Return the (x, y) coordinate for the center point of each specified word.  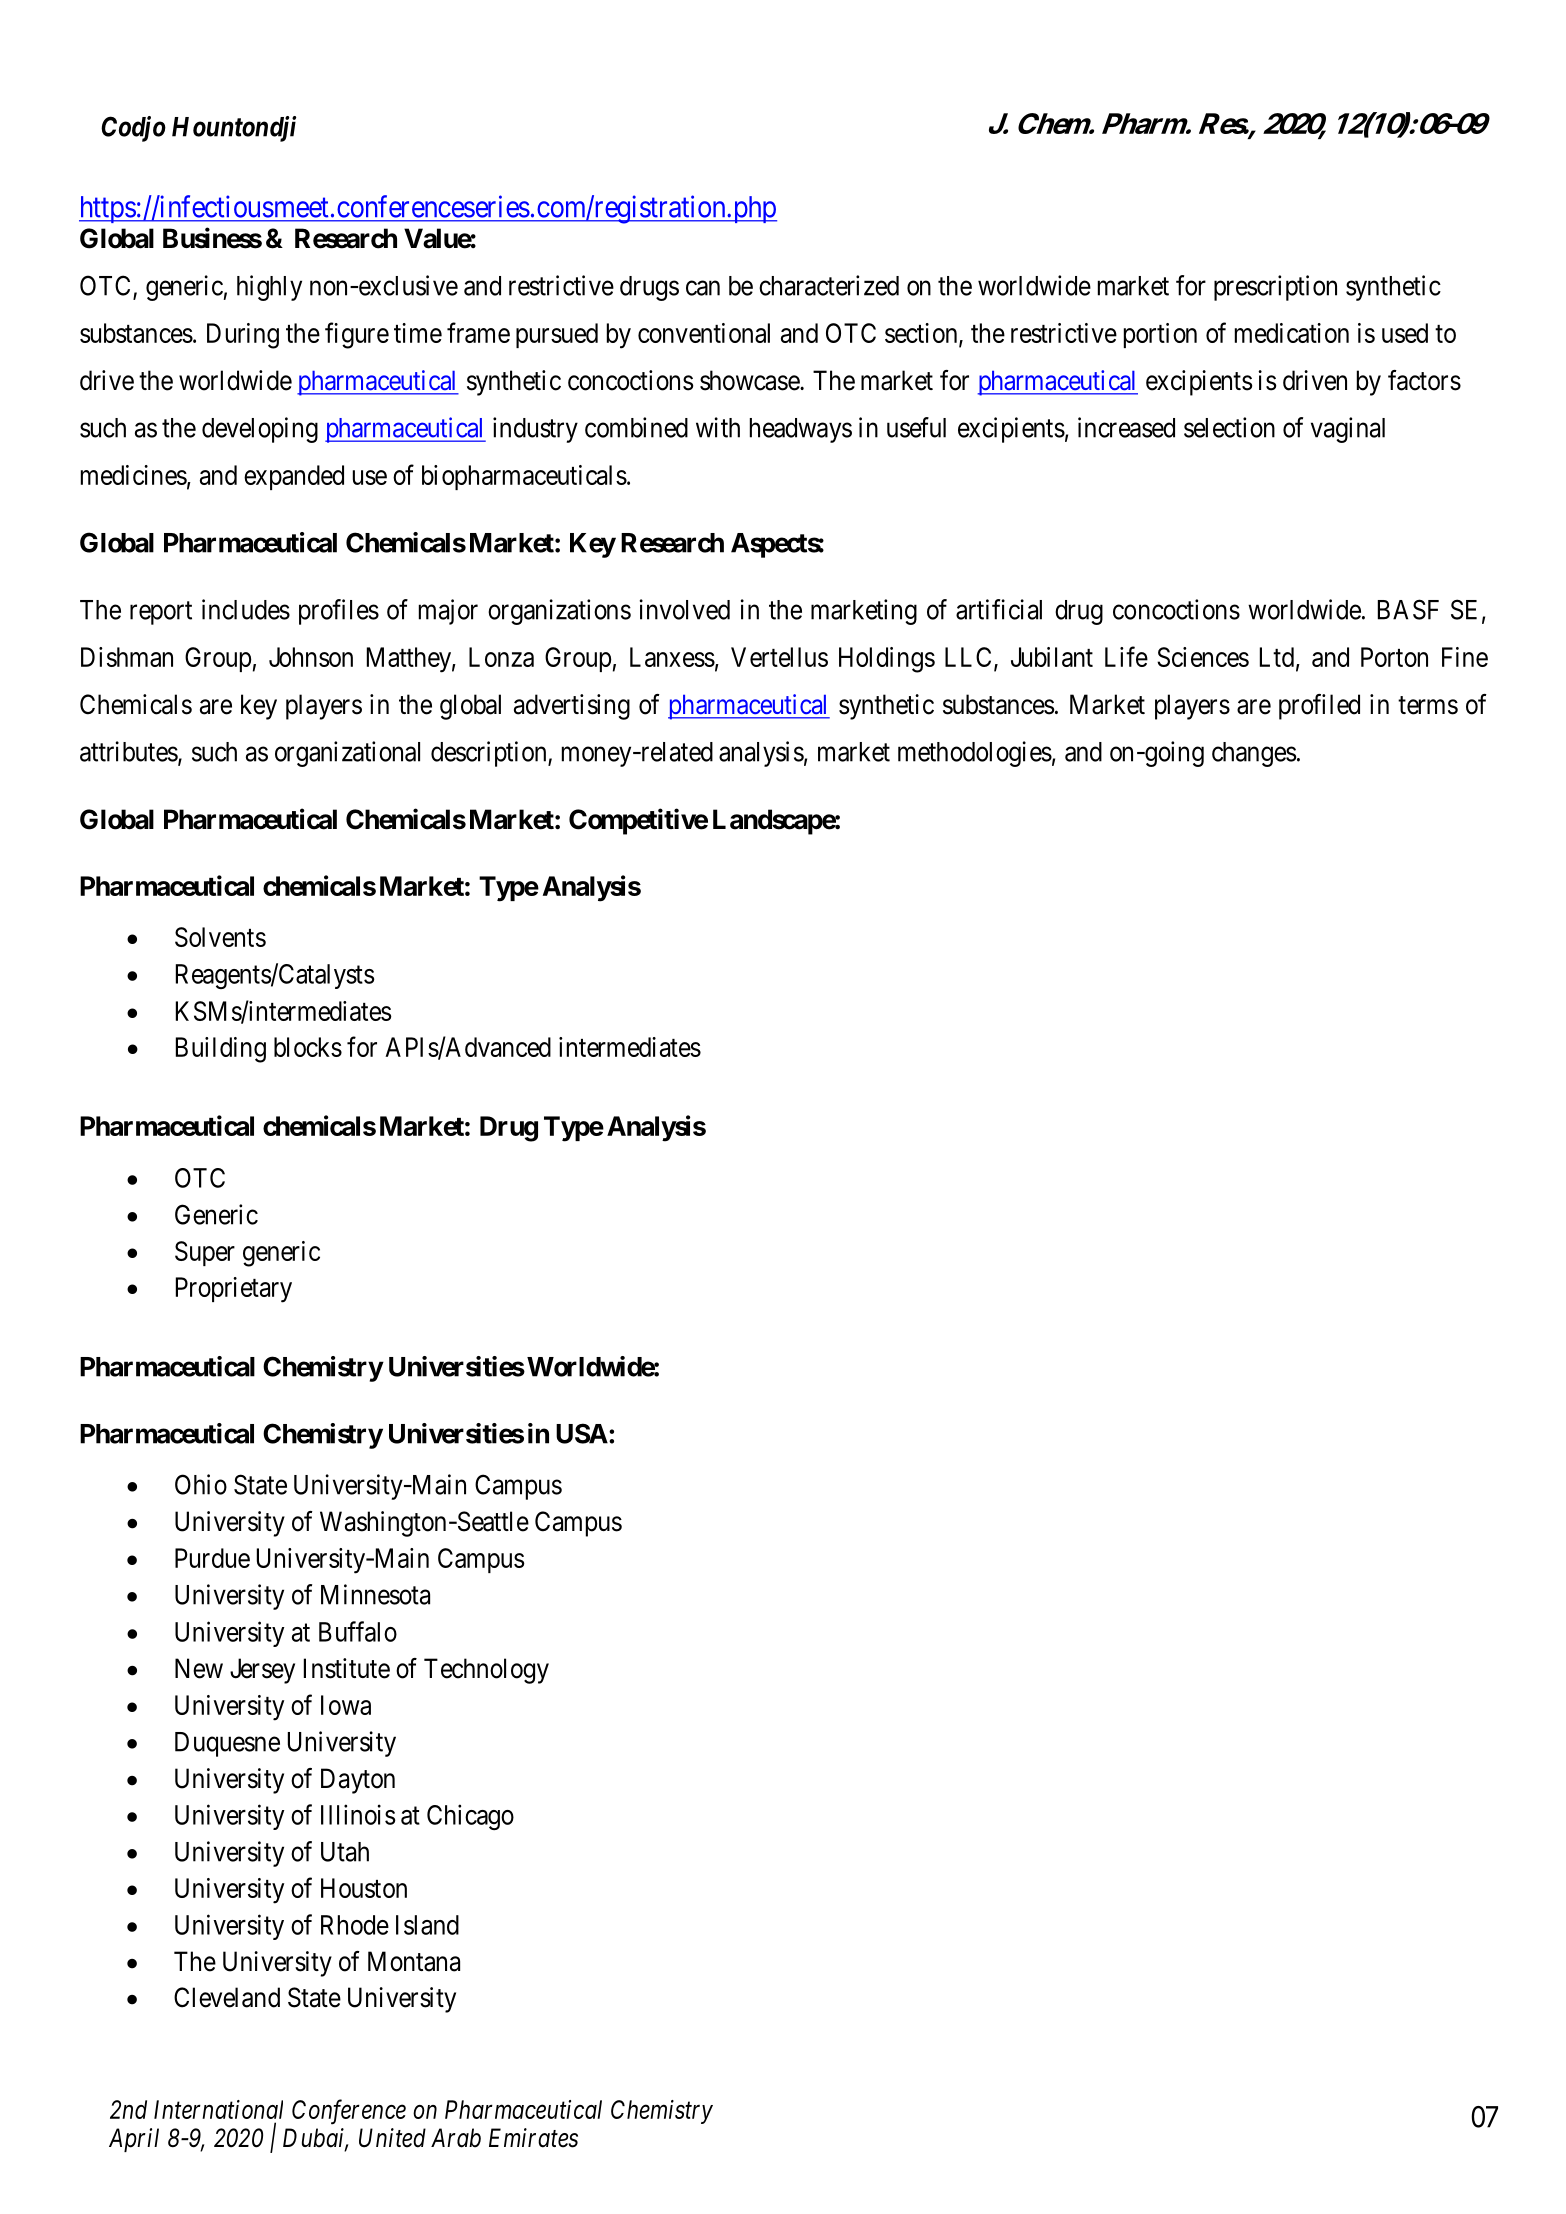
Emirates (533, 2138)
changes (1254, 754)
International (218, 2109)
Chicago (470, 1817)
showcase (750, 380)
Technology (486, 1671)
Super (205, 1253)
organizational (347, 754)
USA (582, 1433)
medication (1292, 333)
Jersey (262, 1671)
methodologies (975, 754)
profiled (1319, 707)
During (243, 336)
